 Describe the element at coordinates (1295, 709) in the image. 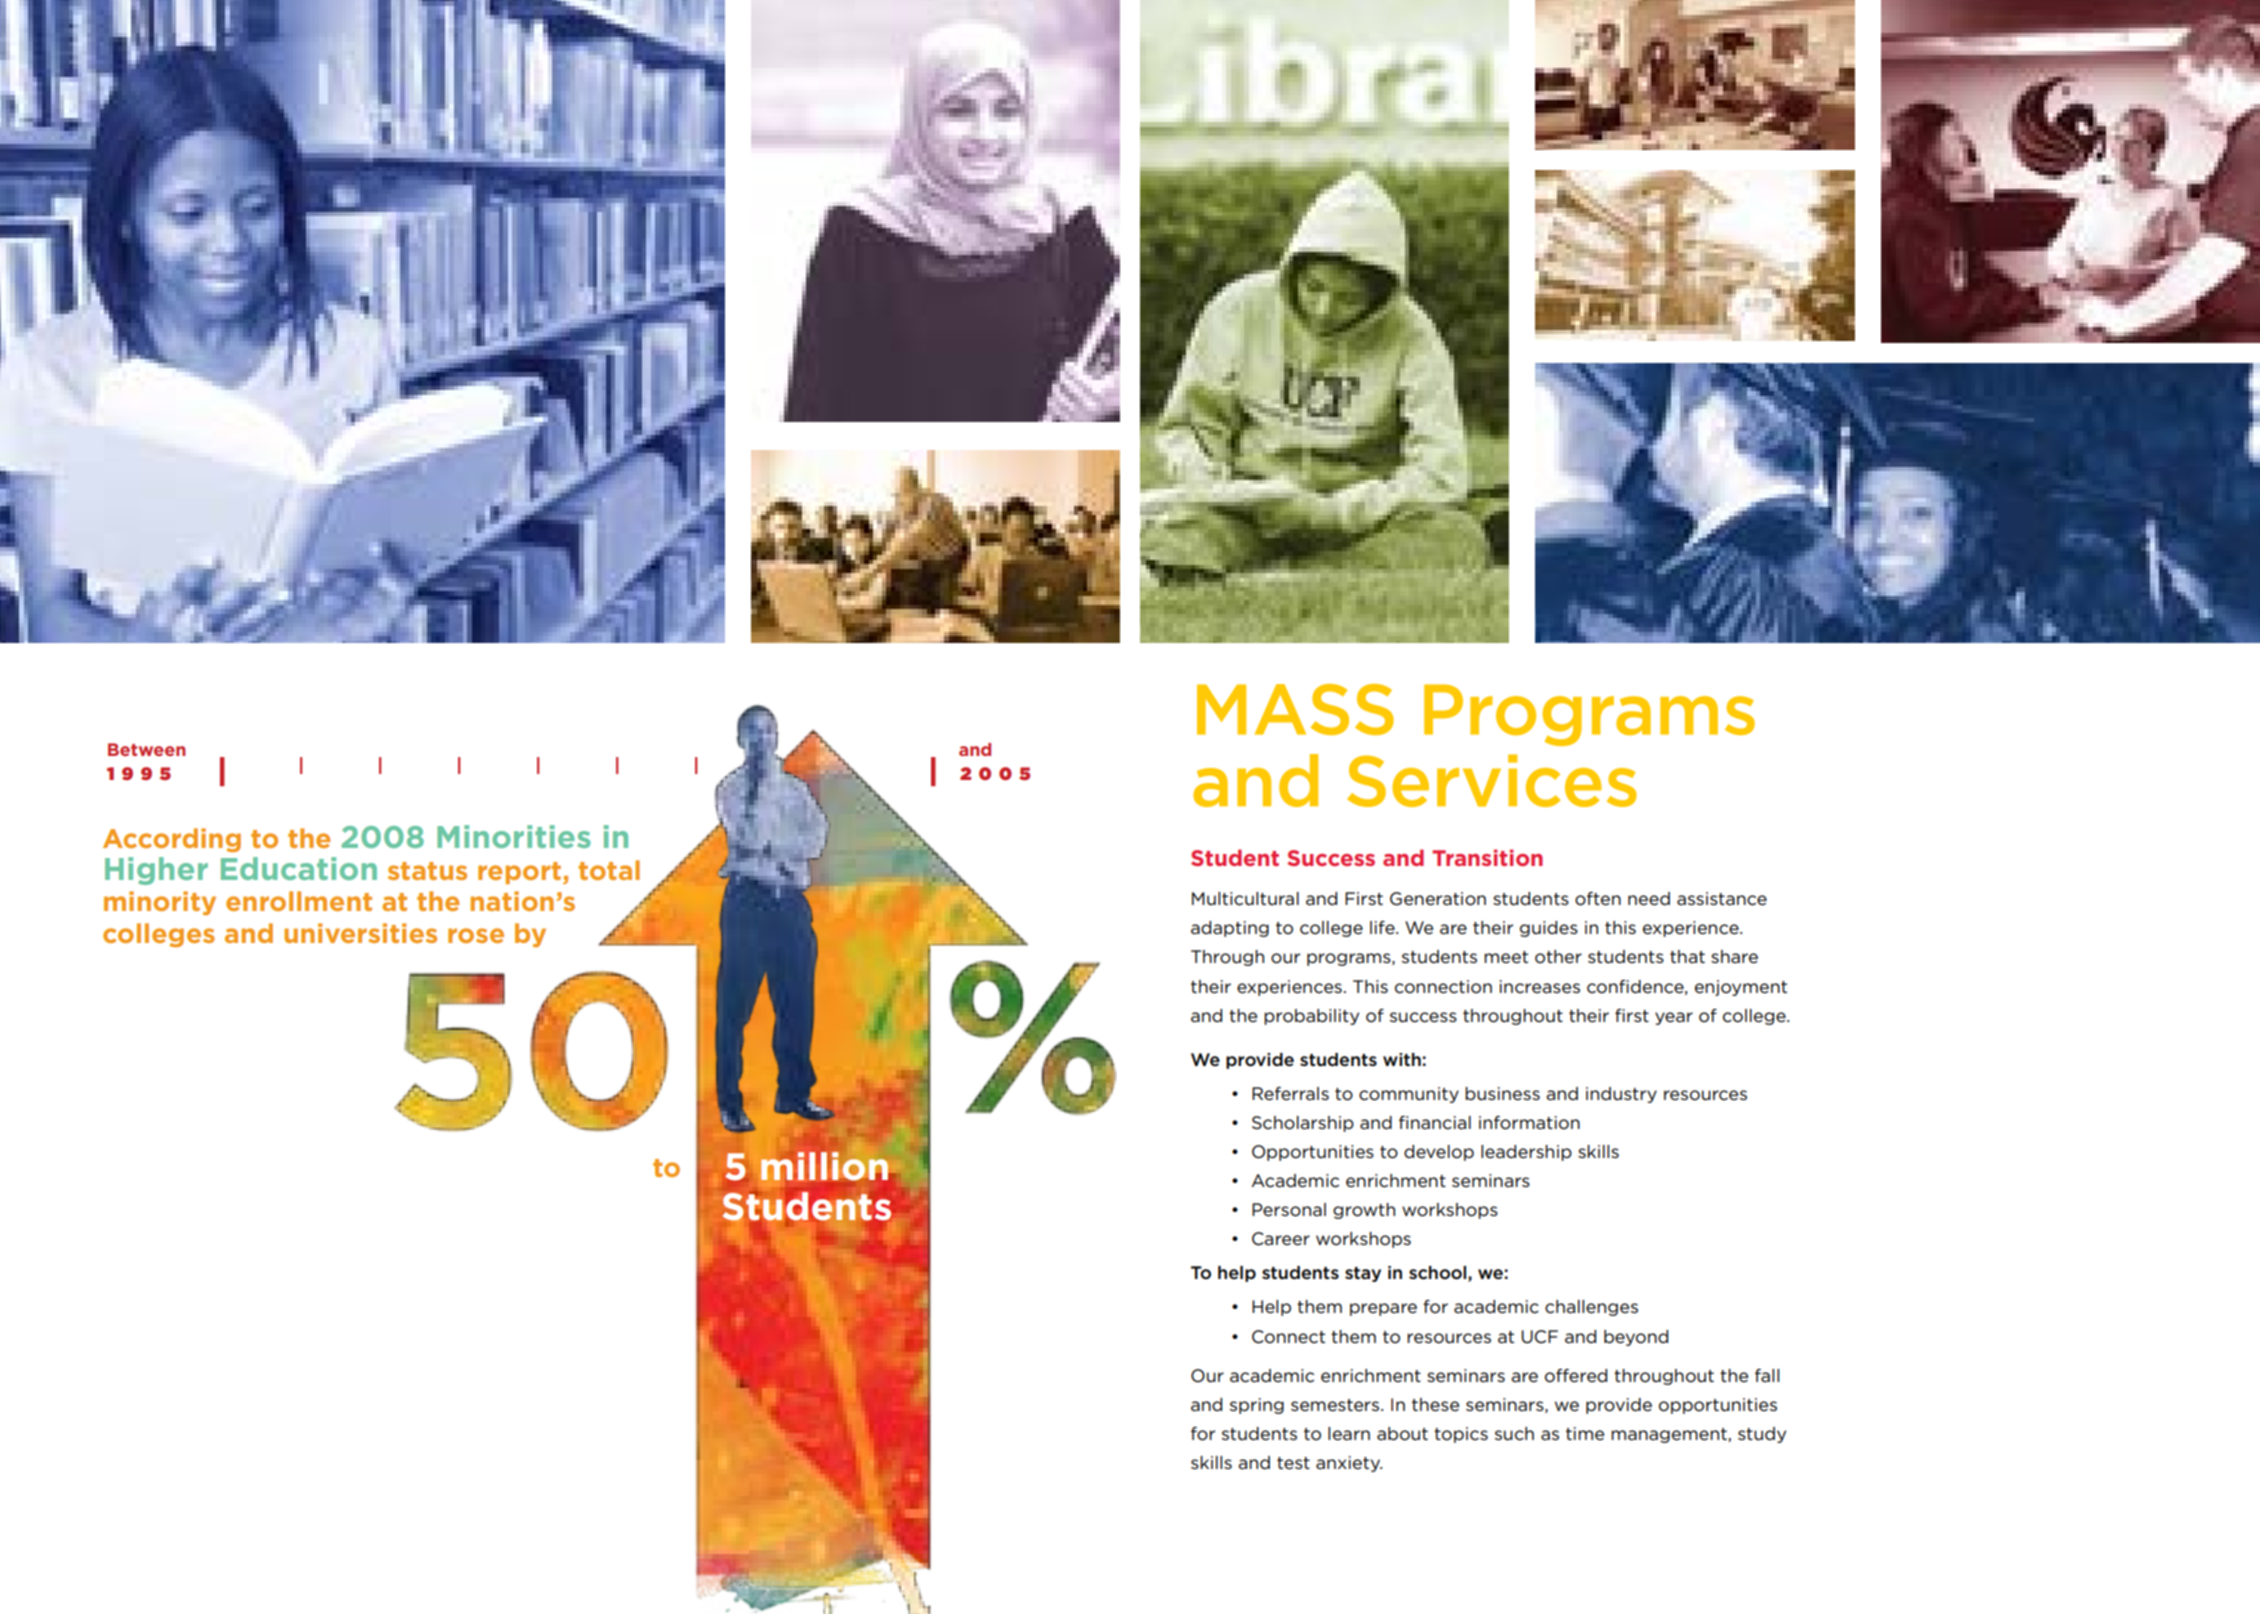

I see `MASS` at that location.
